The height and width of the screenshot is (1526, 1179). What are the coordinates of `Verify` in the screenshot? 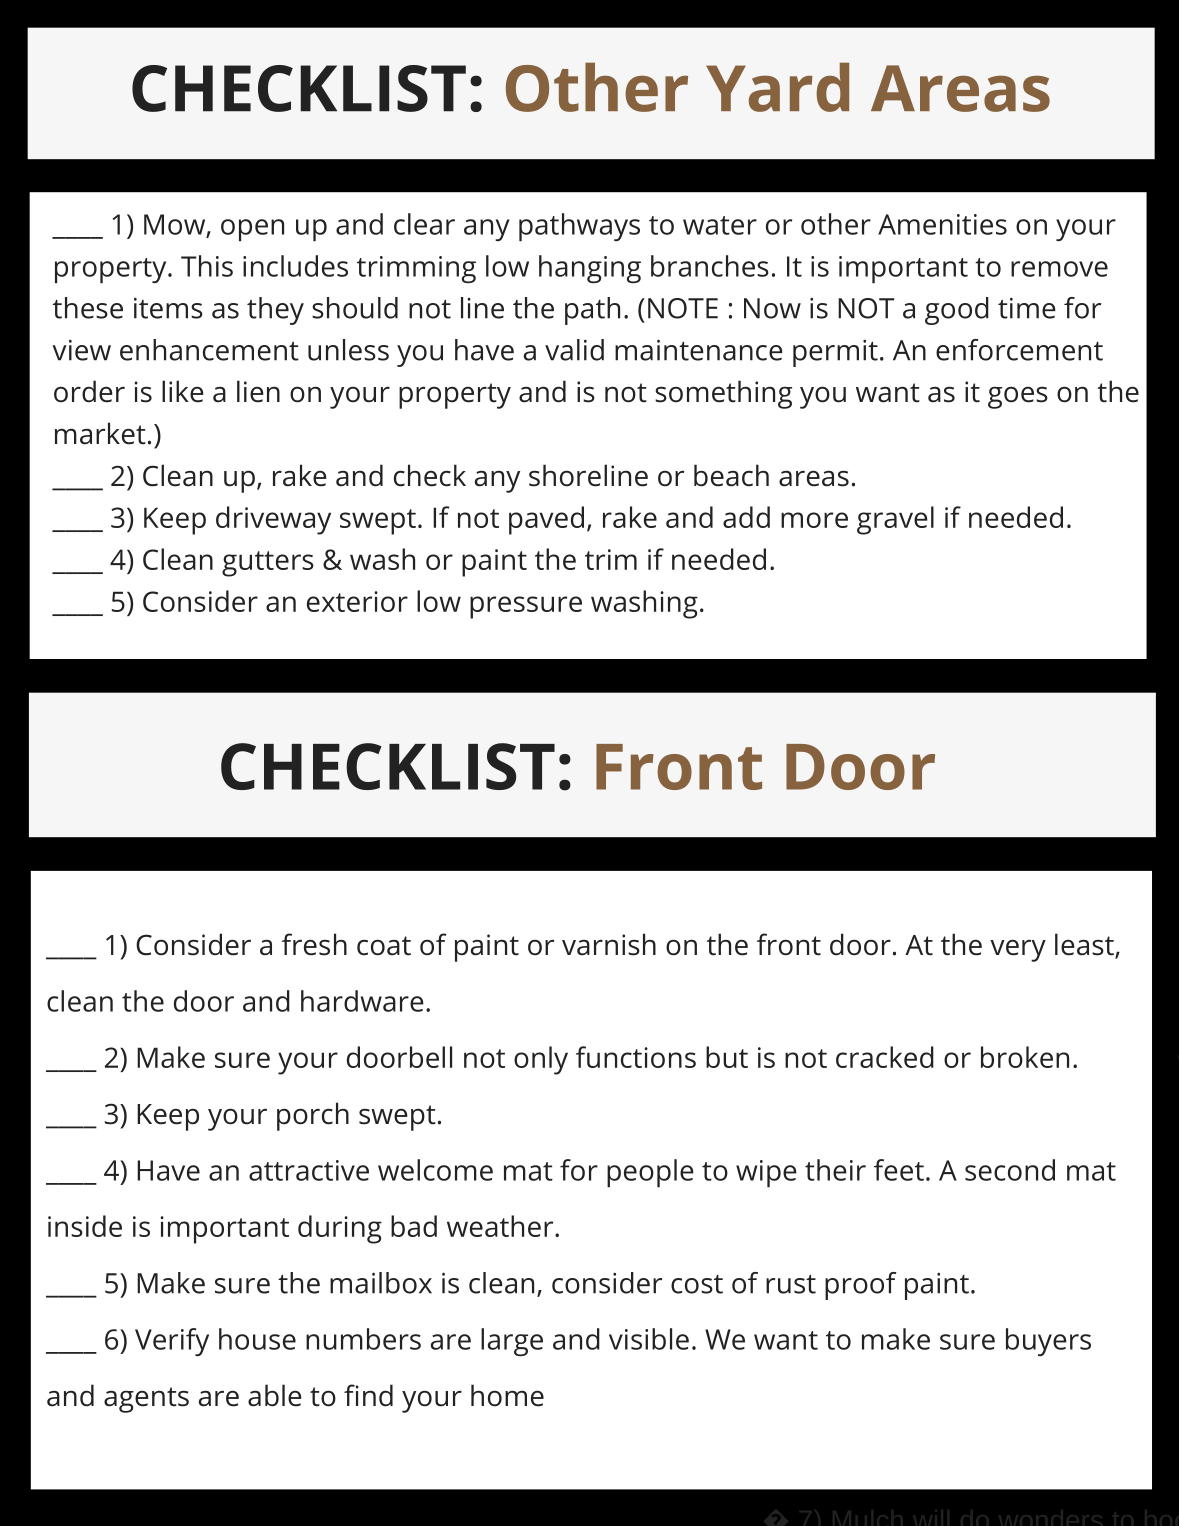 It's located at (172, 1342).
